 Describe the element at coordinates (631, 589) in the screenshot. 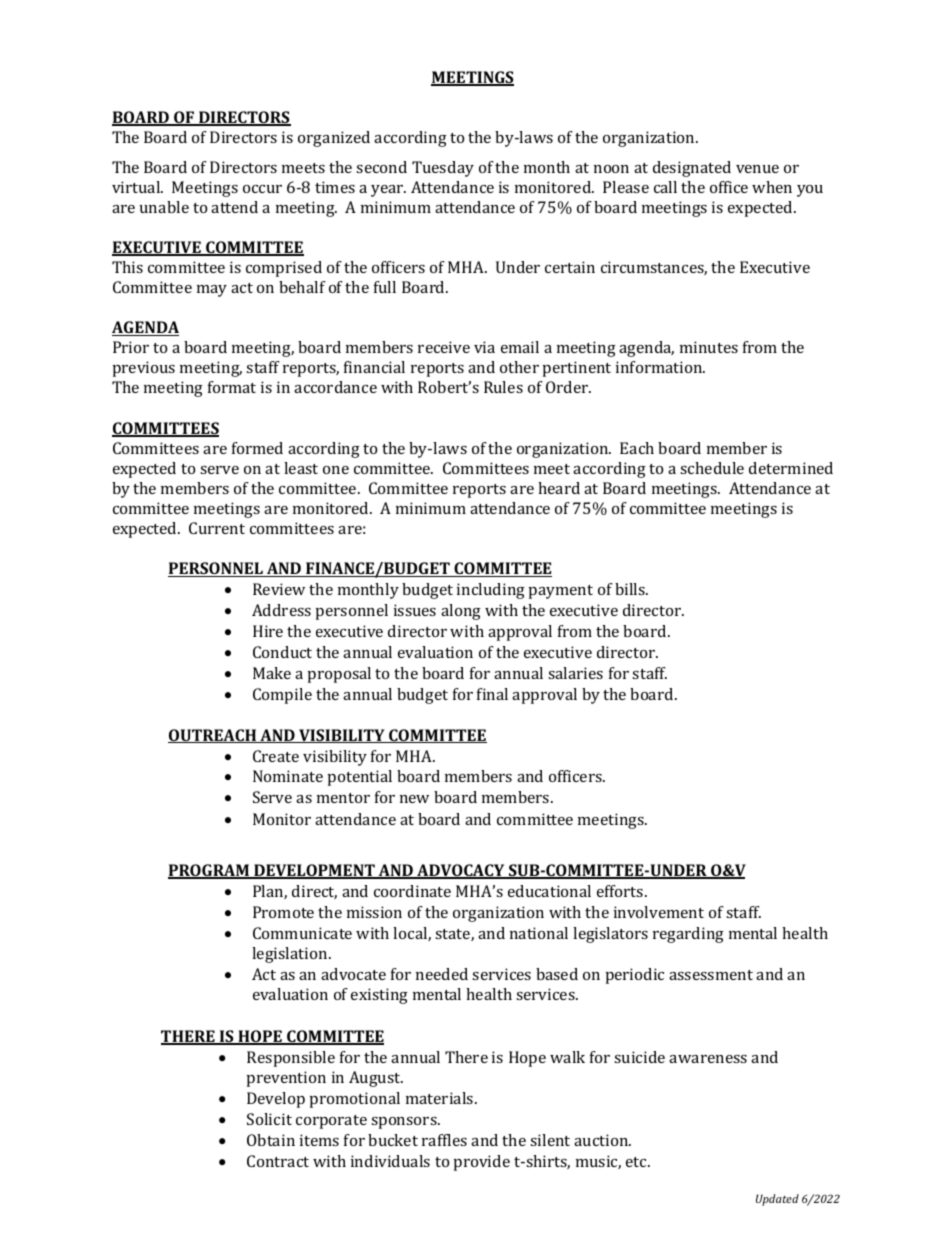

I see `bills` at that location.
